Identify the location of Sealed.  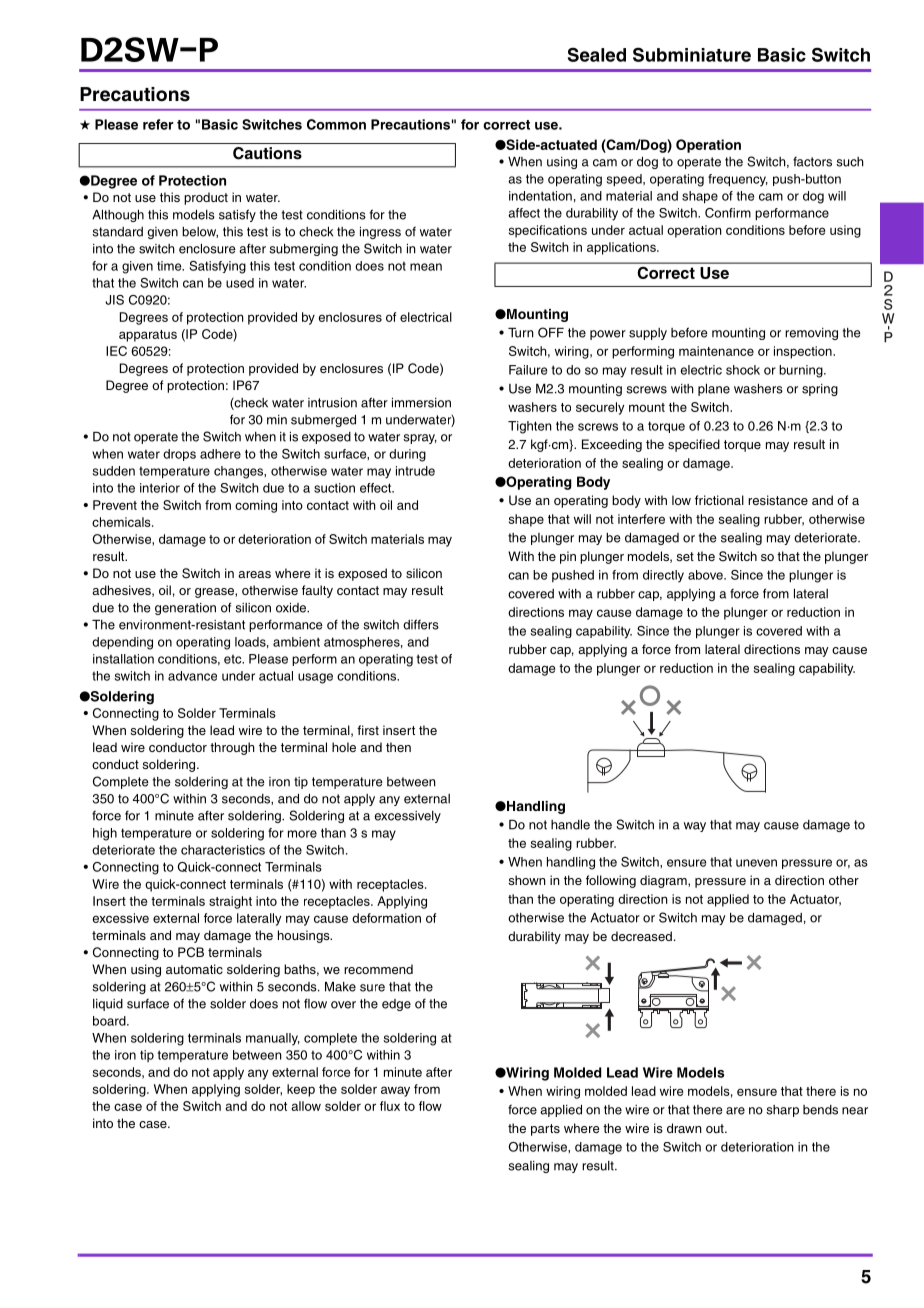
(597, 54).
